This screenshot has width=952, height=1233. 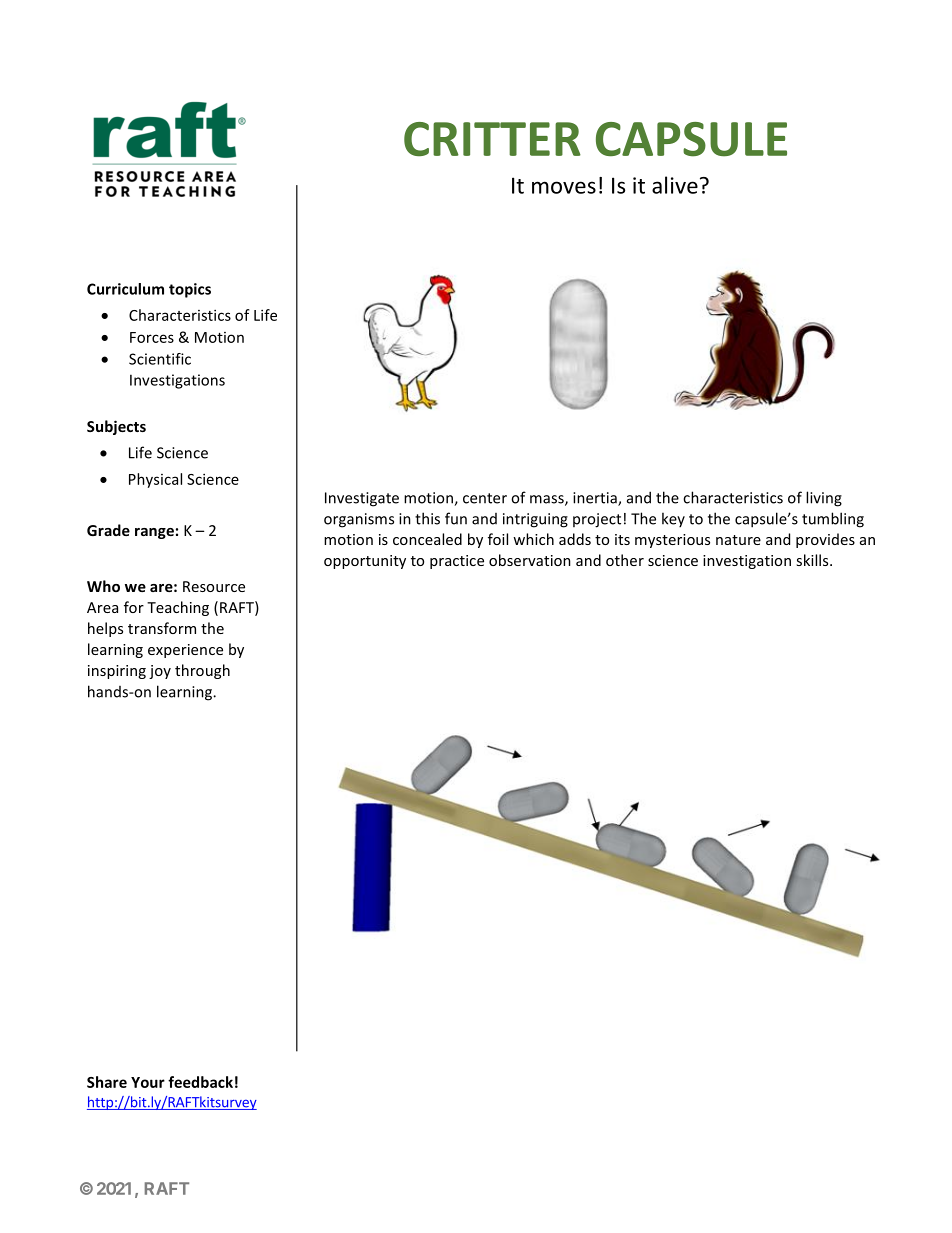 I want to click on Scientific, so click(x=160, y=359).
